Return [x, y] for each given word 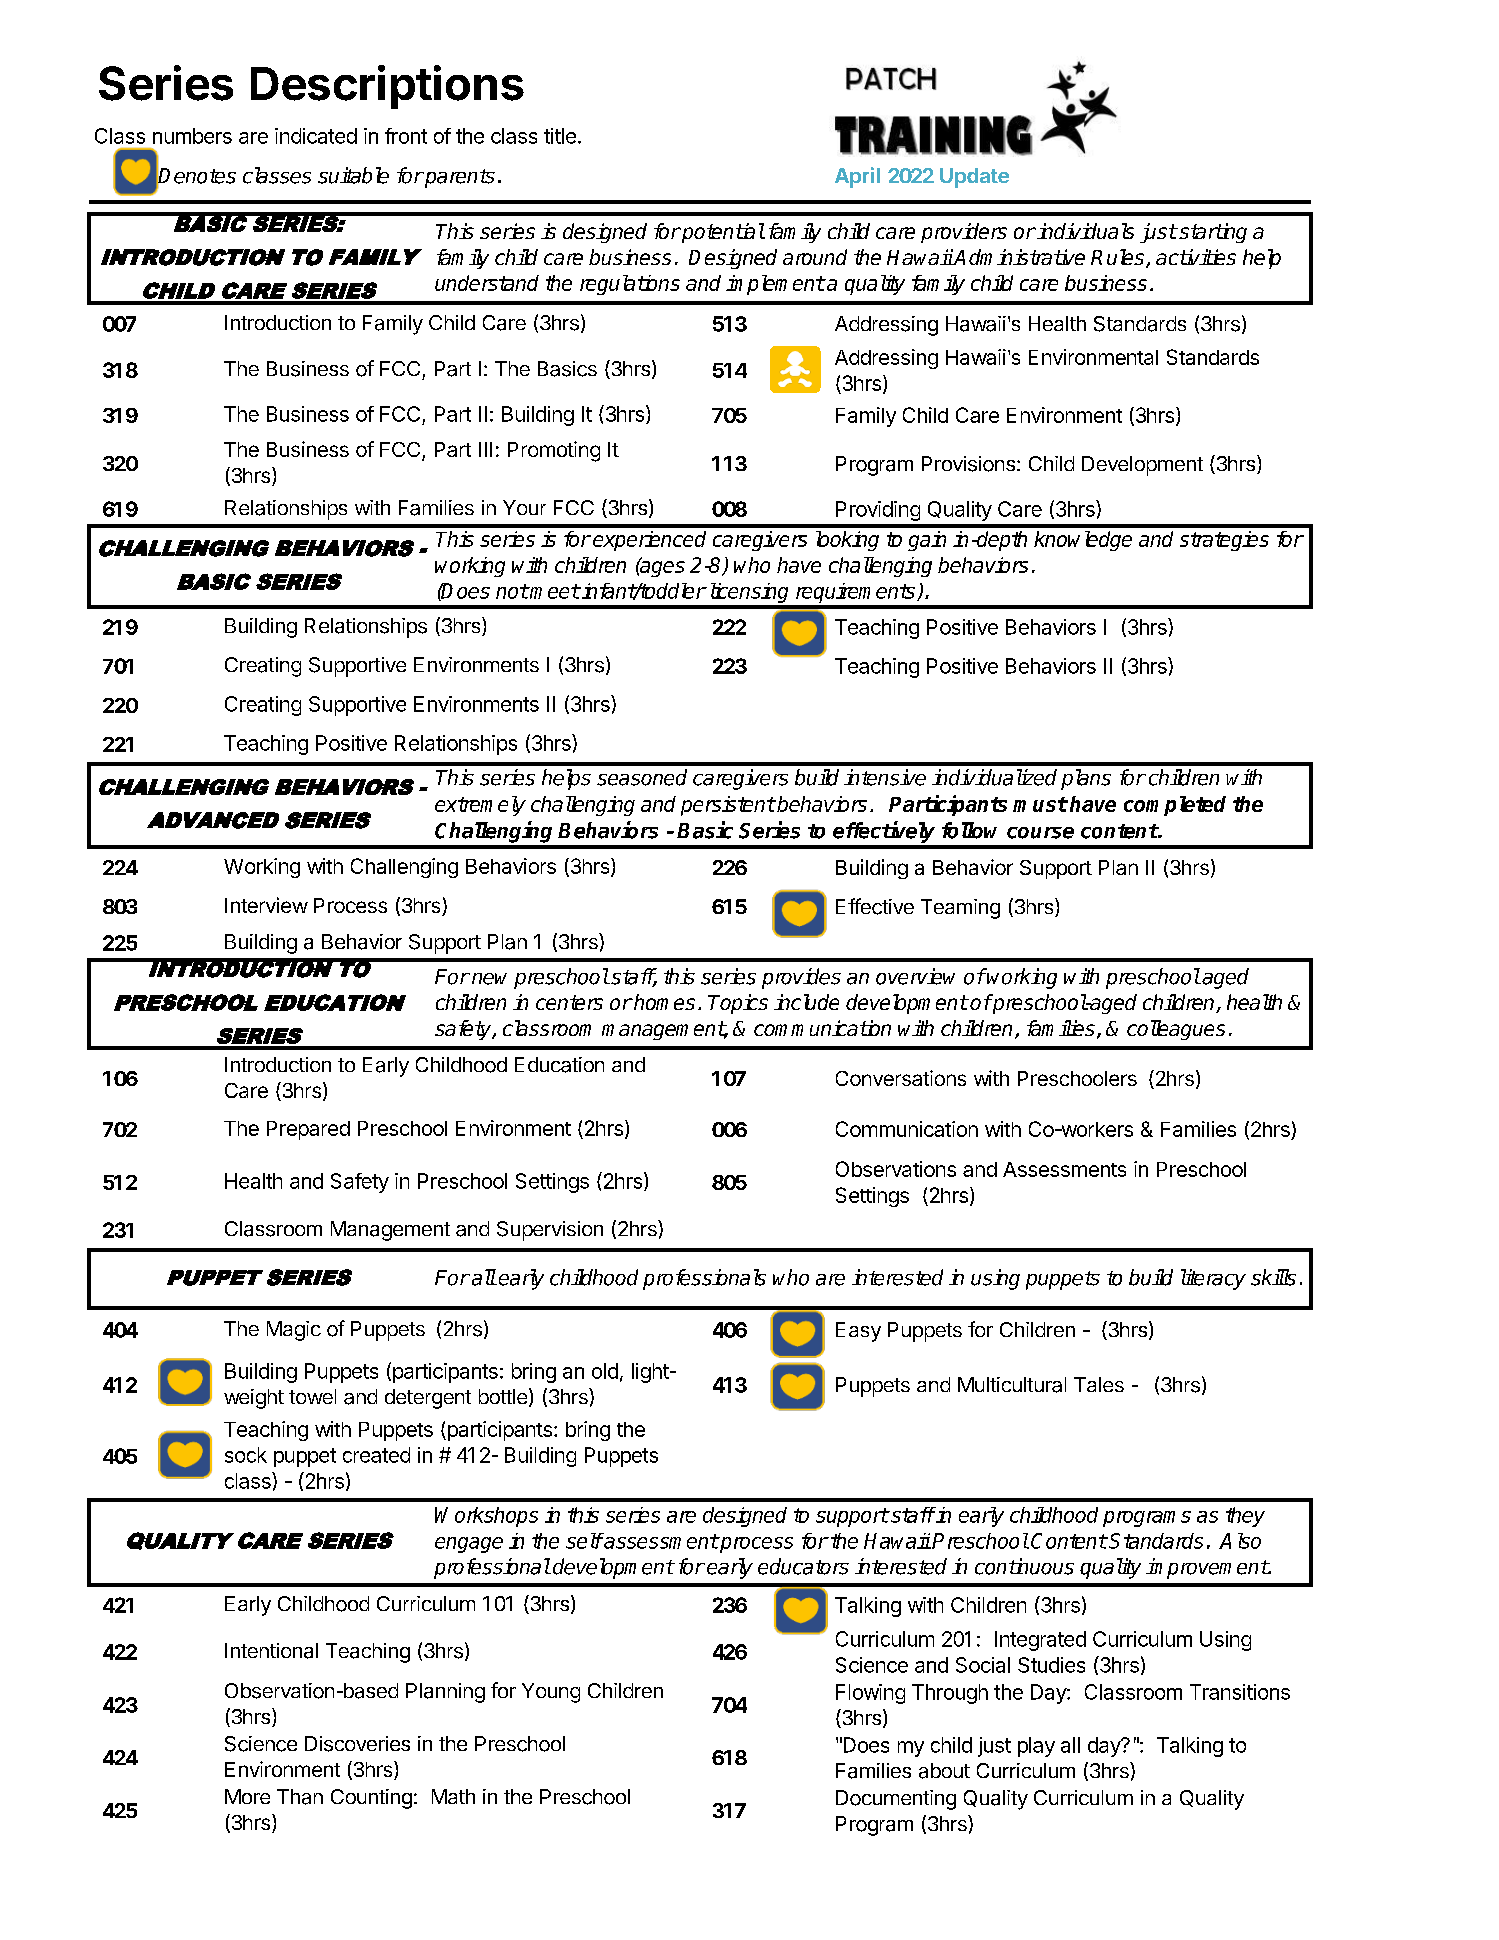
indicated [316, 136]
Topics [738, 1004]
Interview [266, 905]
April [857, 177]
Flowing [870, 1694]
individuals [1085, 231]
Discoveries [357, 1744]
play [1036, 1747]
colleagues [1176, 1030]
